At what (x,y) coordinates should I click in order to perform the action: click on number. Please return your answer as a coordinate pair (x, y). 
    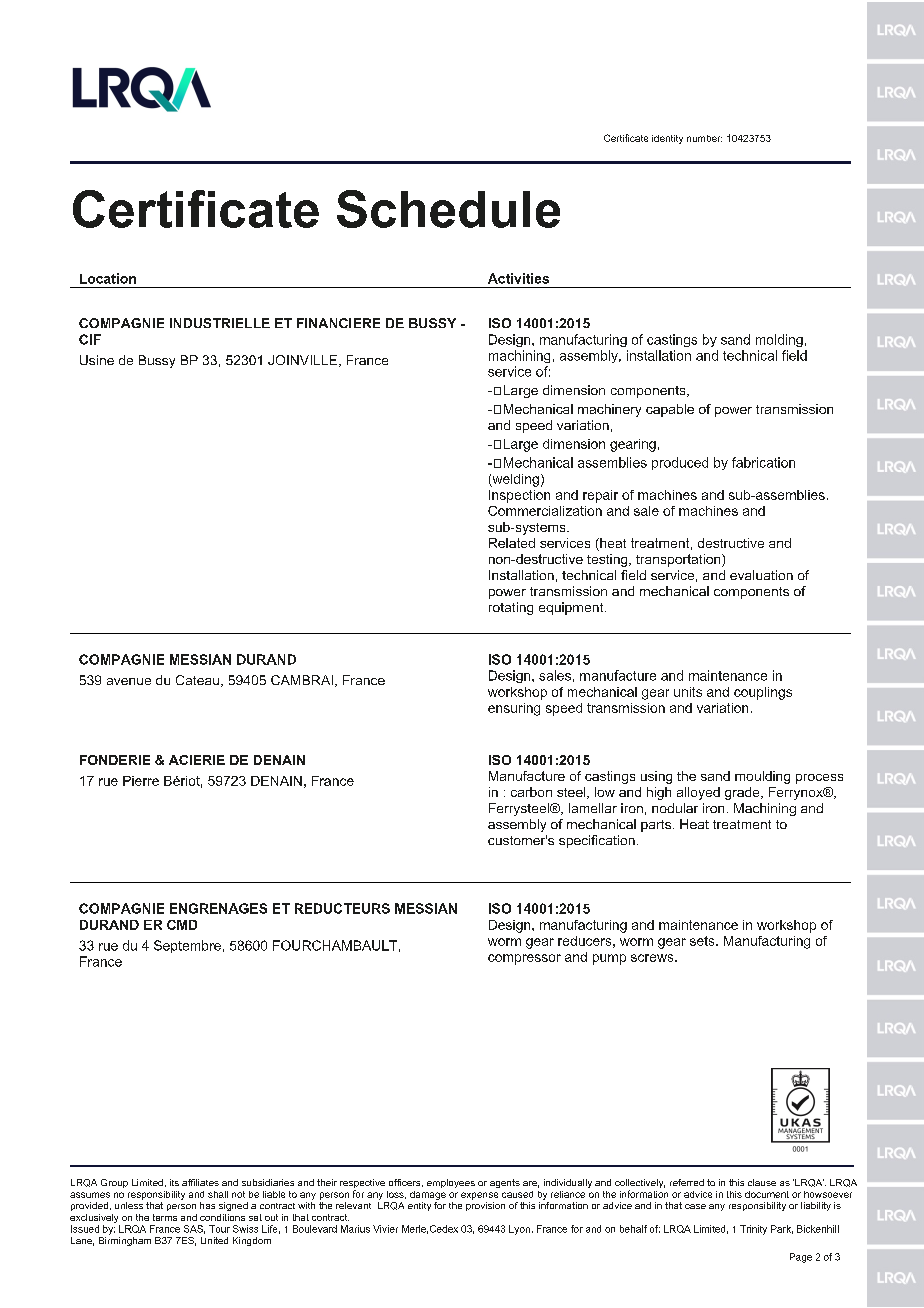
    Looking at the image, I should click on (704, 138).
